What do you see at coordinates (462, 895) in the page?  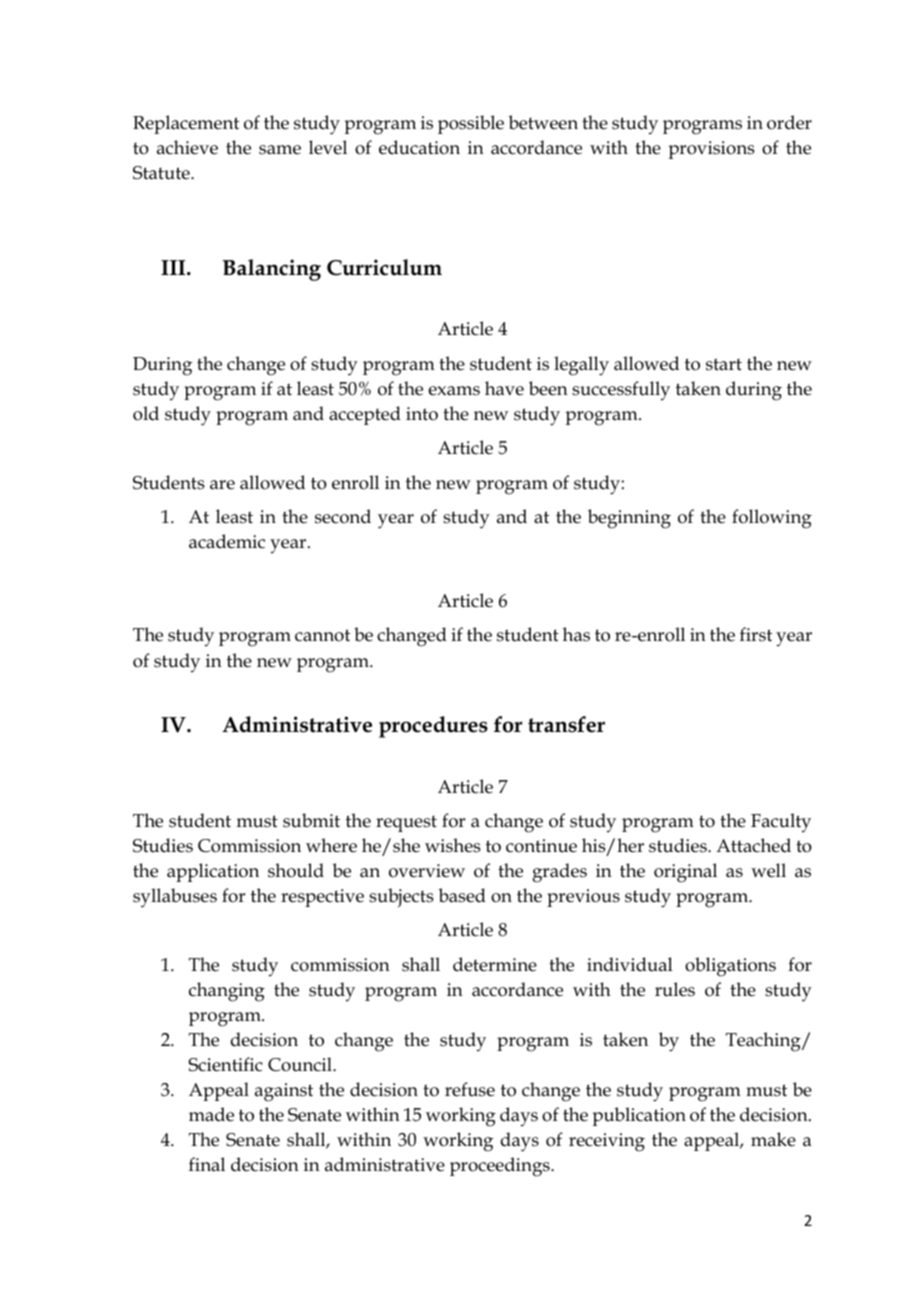 I see `based` at bounding box center [462, 895].
